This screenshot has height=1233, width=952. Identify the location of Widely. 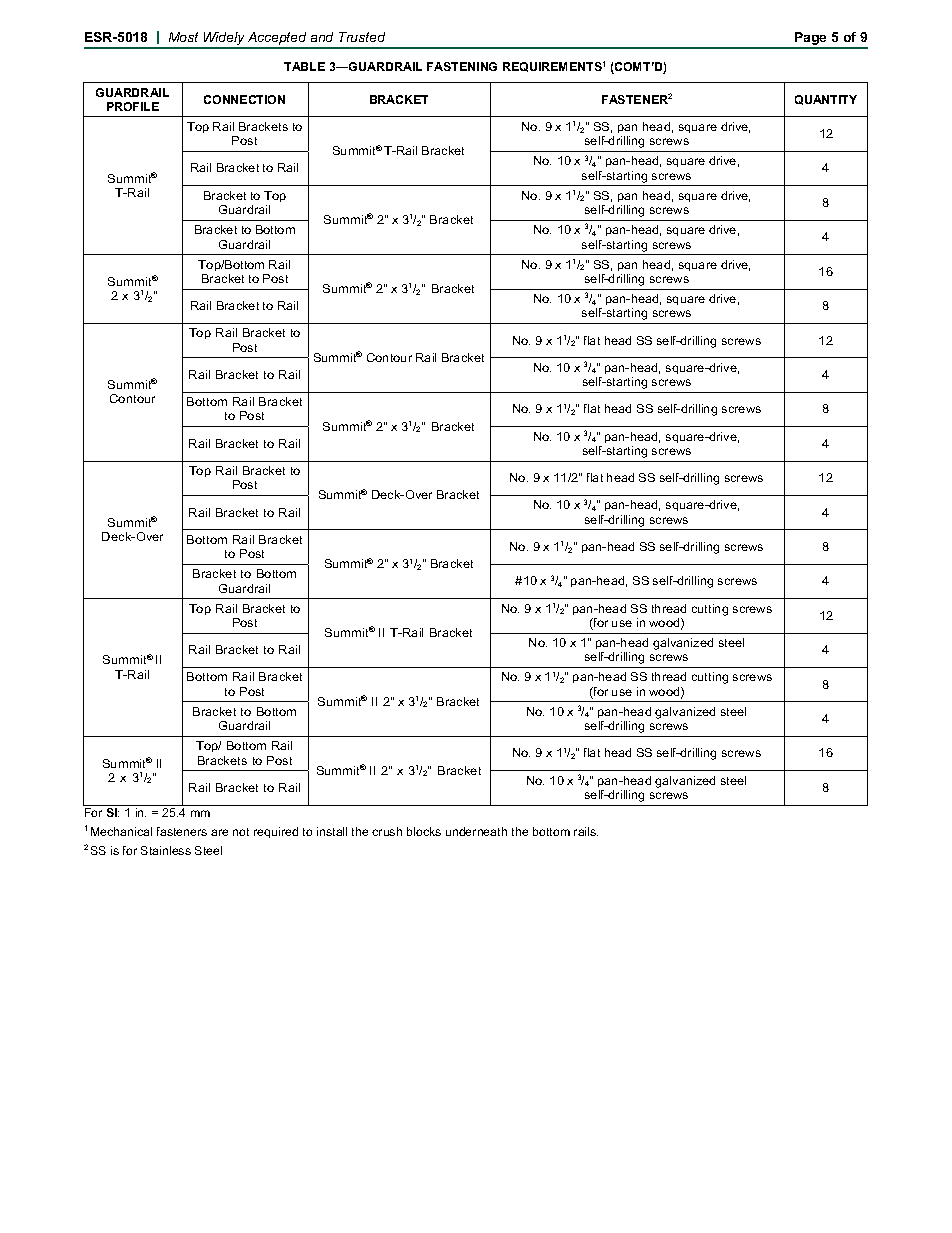
(224, 40).
